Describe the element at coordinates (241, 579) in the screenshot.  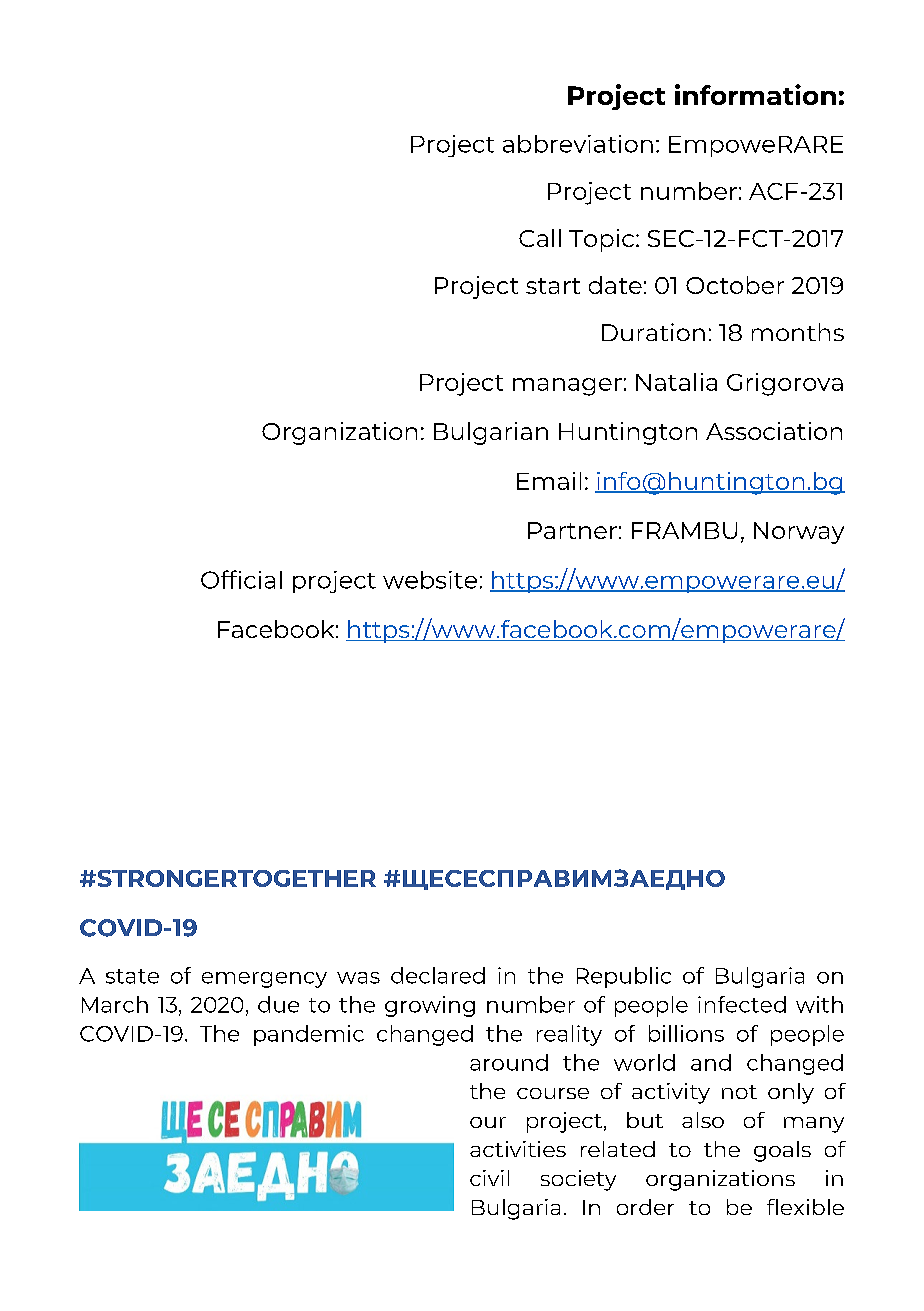
I see `Official` at that location.
